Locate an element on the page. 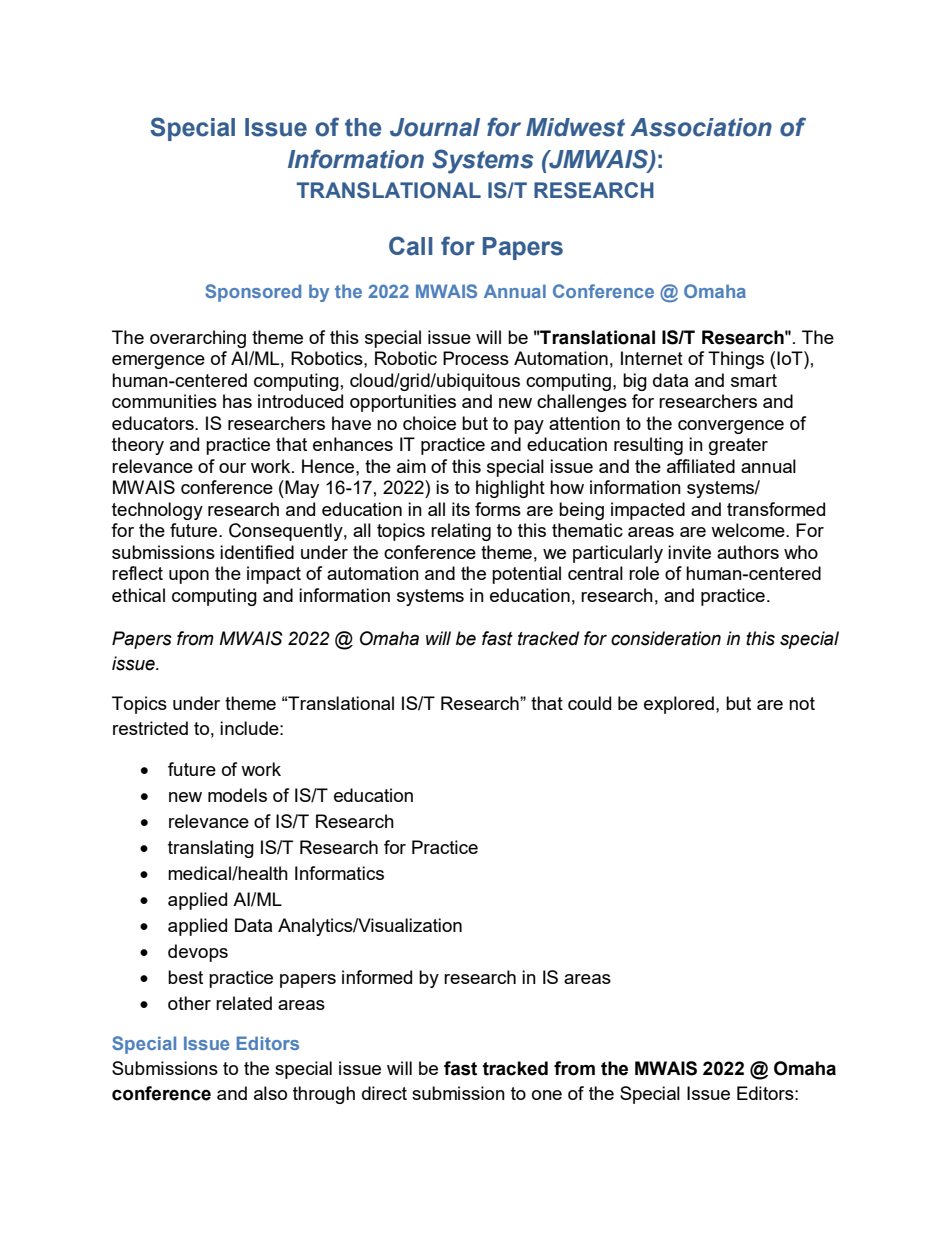 The image size is (952, 1233). also is located at coordinates (270, 1093).
